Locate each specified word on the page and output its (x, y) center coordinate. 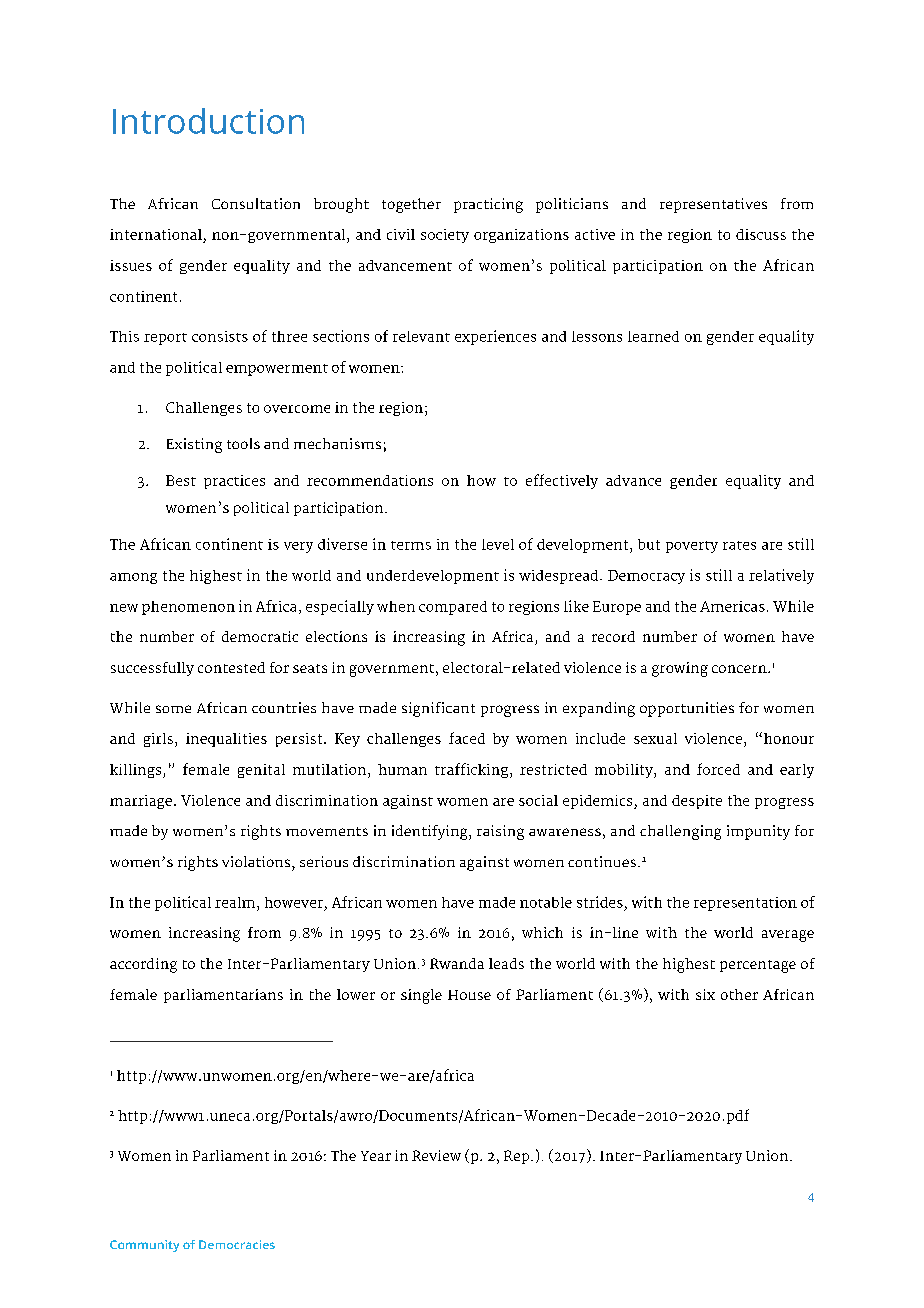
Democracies (237, 1244)
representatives (713, 205)
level (498, 544)
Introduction (208, 121)
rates (739, 545)
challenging (680, 832)
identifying (431, 832)
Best (181, 480)
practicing (488, 205)
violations (257, 861)
